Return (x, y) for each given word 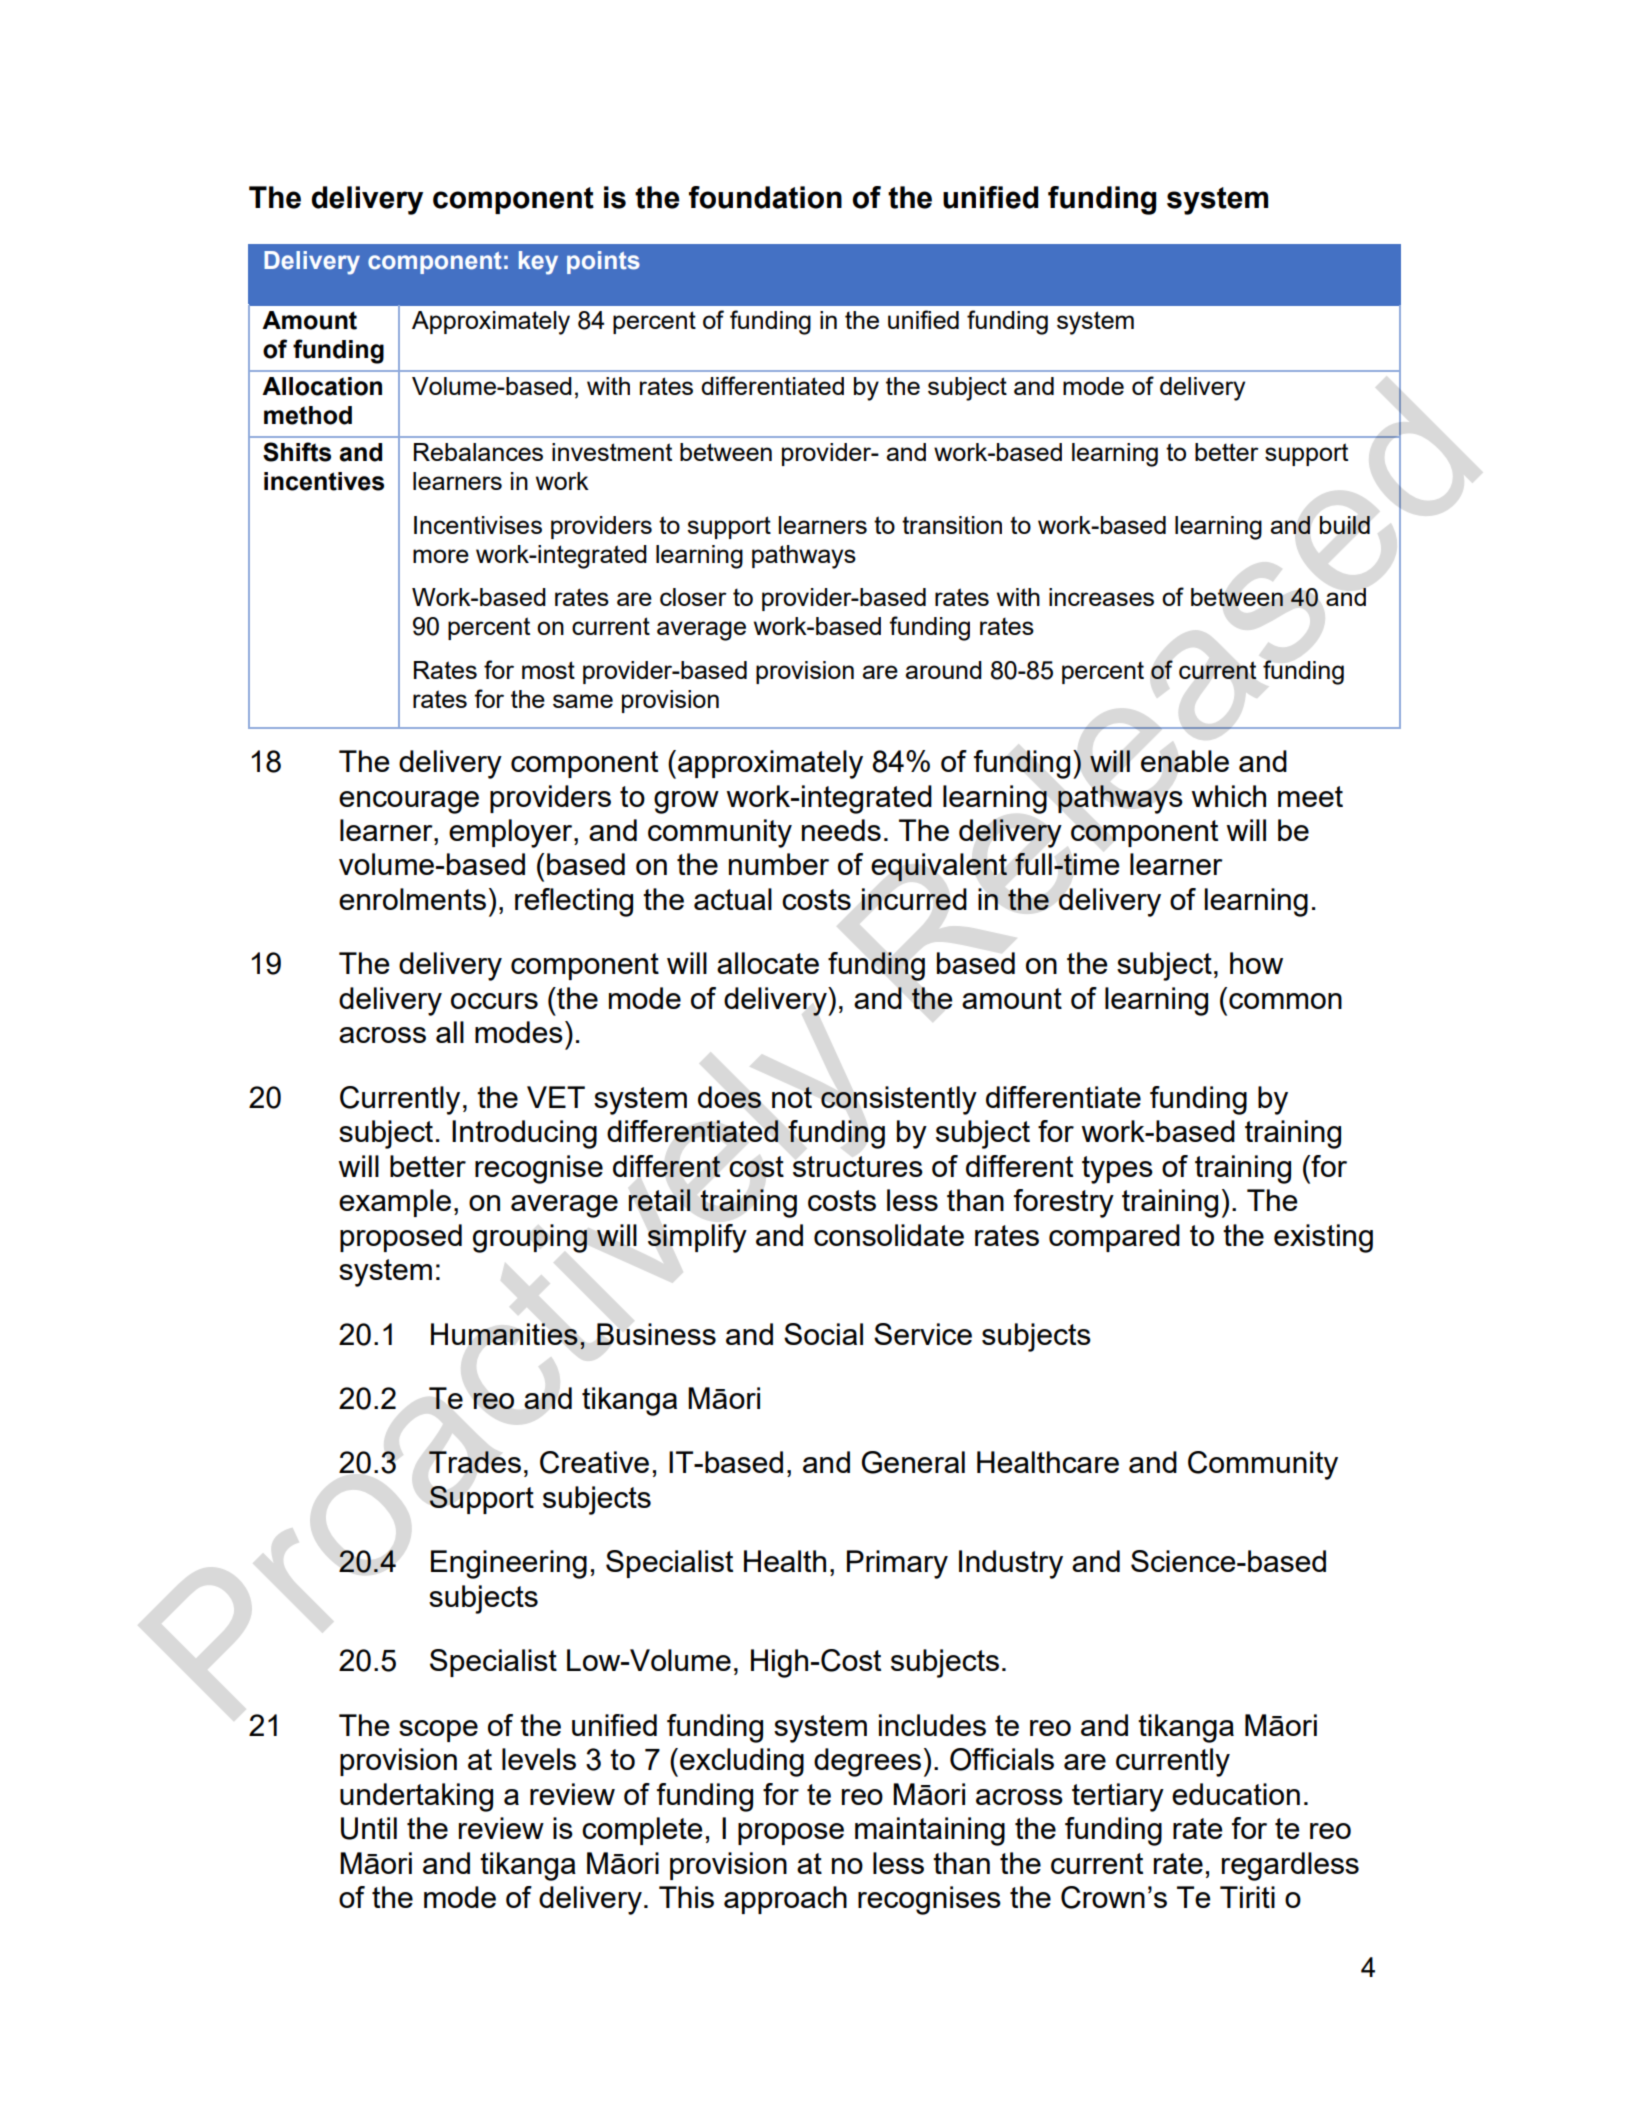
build (1345, 525)
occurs (494, 1001)
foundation (765, 197)
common (1285, 1001)
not (792, 1097)
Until (369, 1828)
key (538, 263)
